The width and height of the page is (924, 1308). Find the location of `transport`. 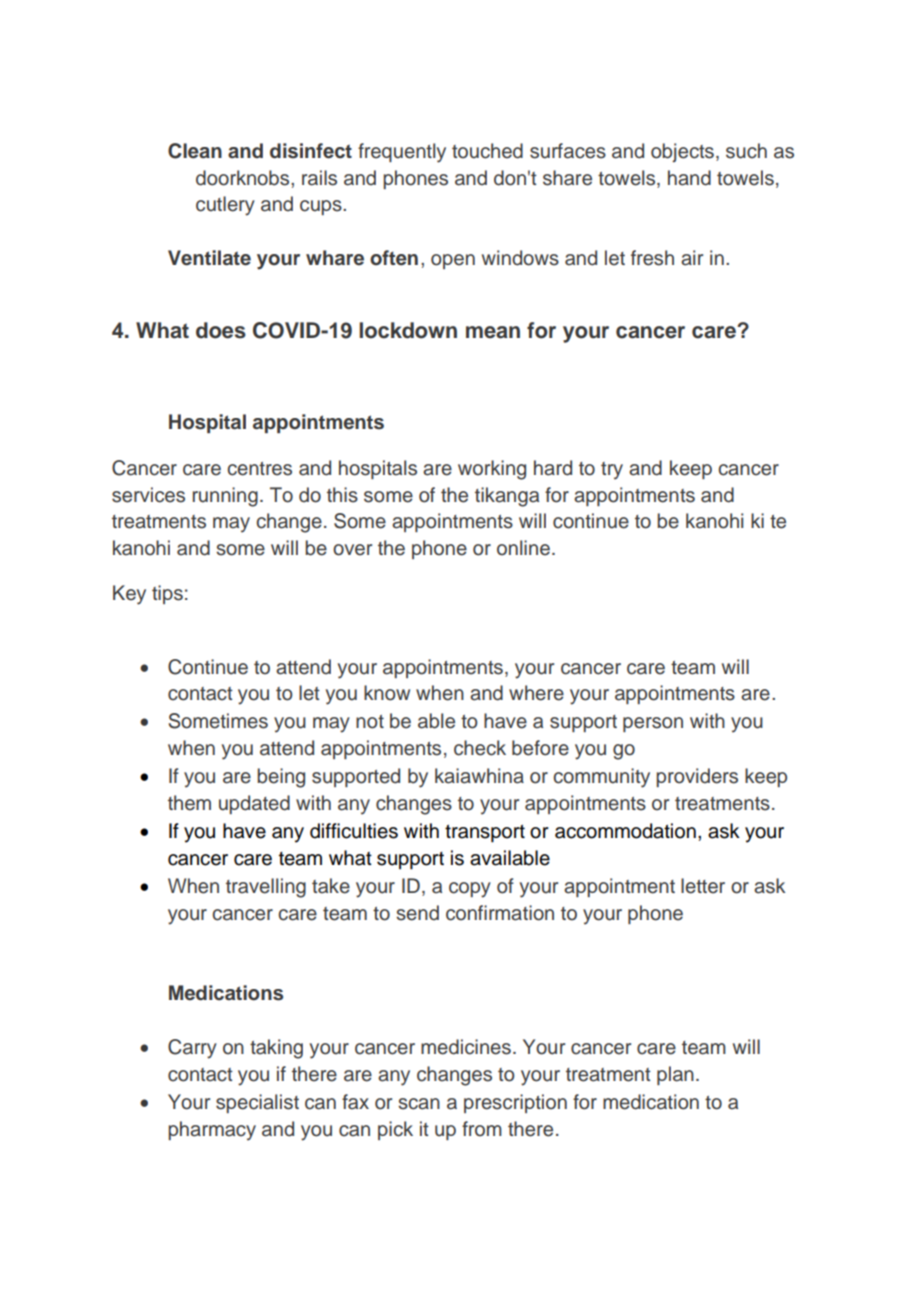

transport is located at coordinates (485, 833).
